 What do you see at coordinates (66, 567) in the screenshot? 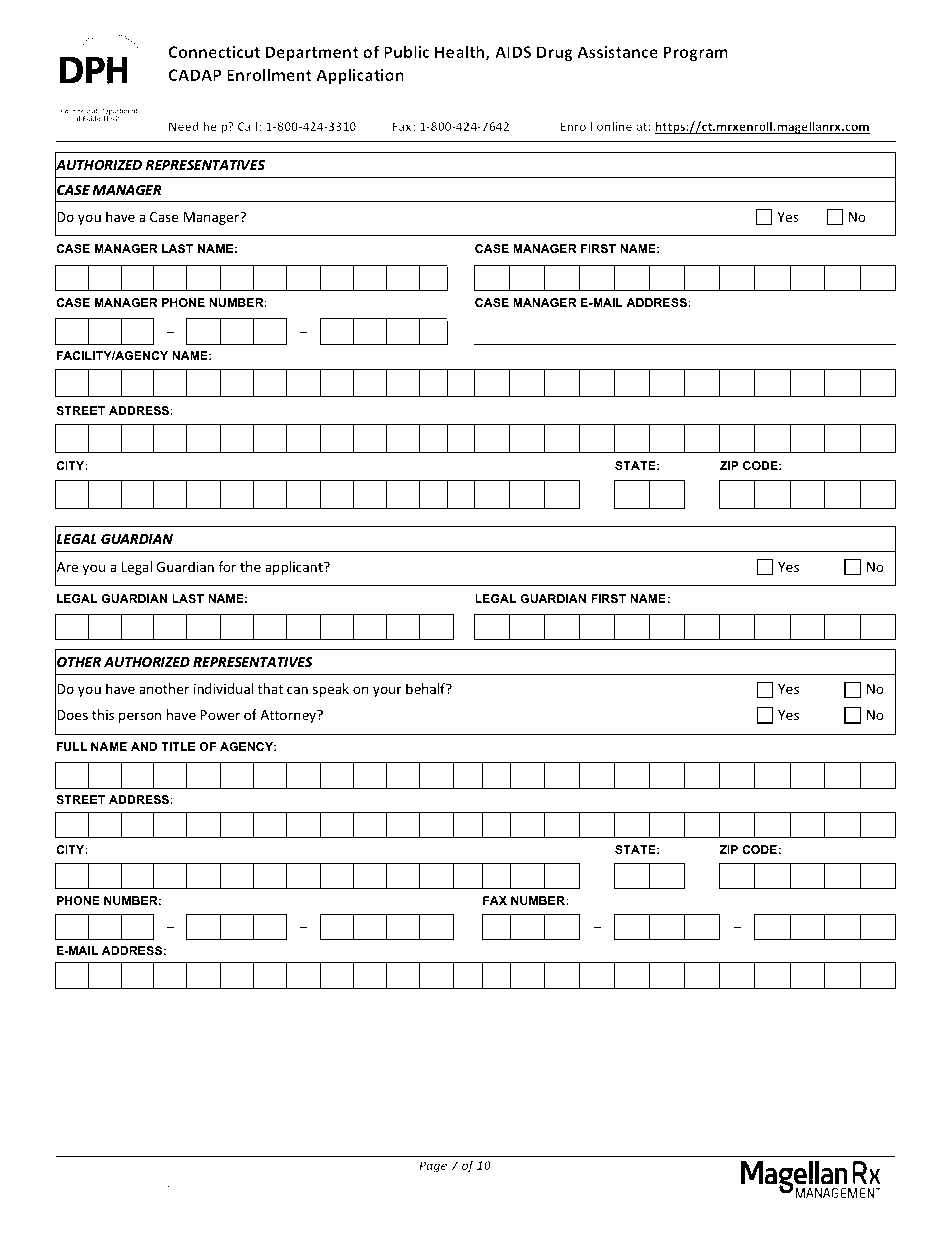
I see `Are` at bounding box center [66, 567].
